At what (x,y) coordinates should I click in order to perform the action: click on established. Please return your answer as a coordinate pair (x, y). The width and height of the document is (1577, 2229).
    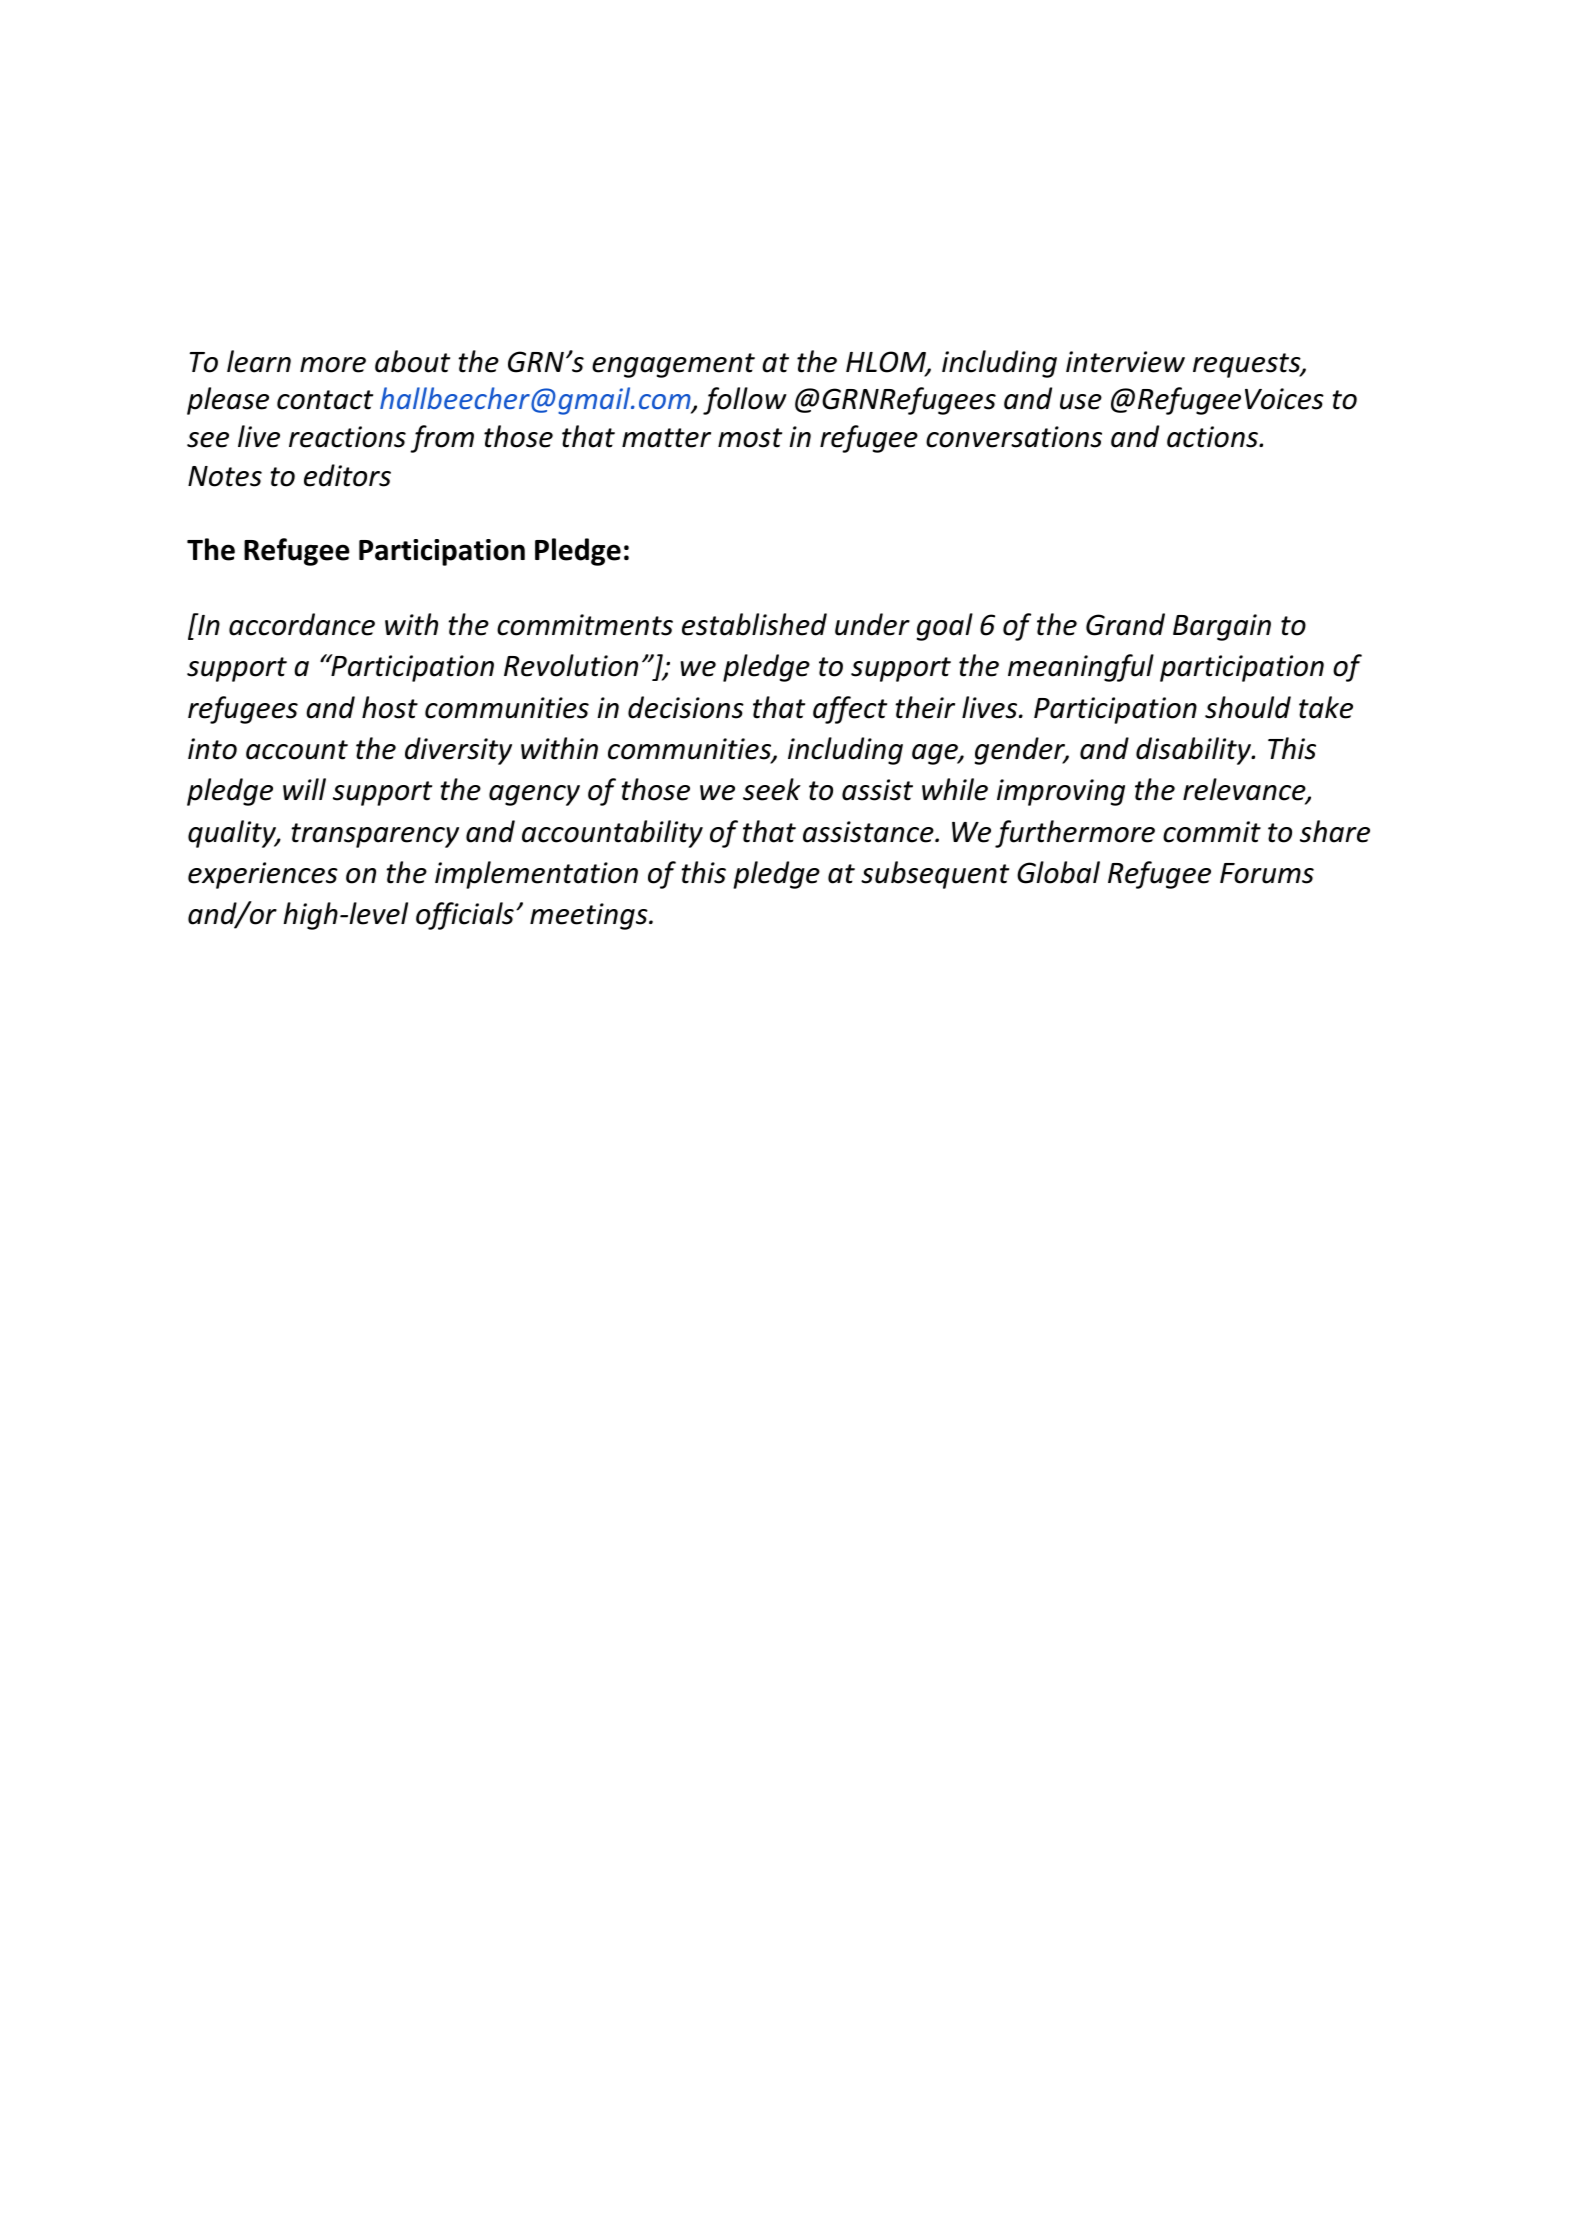
    Looking at the image, I should click on (754, 624).
